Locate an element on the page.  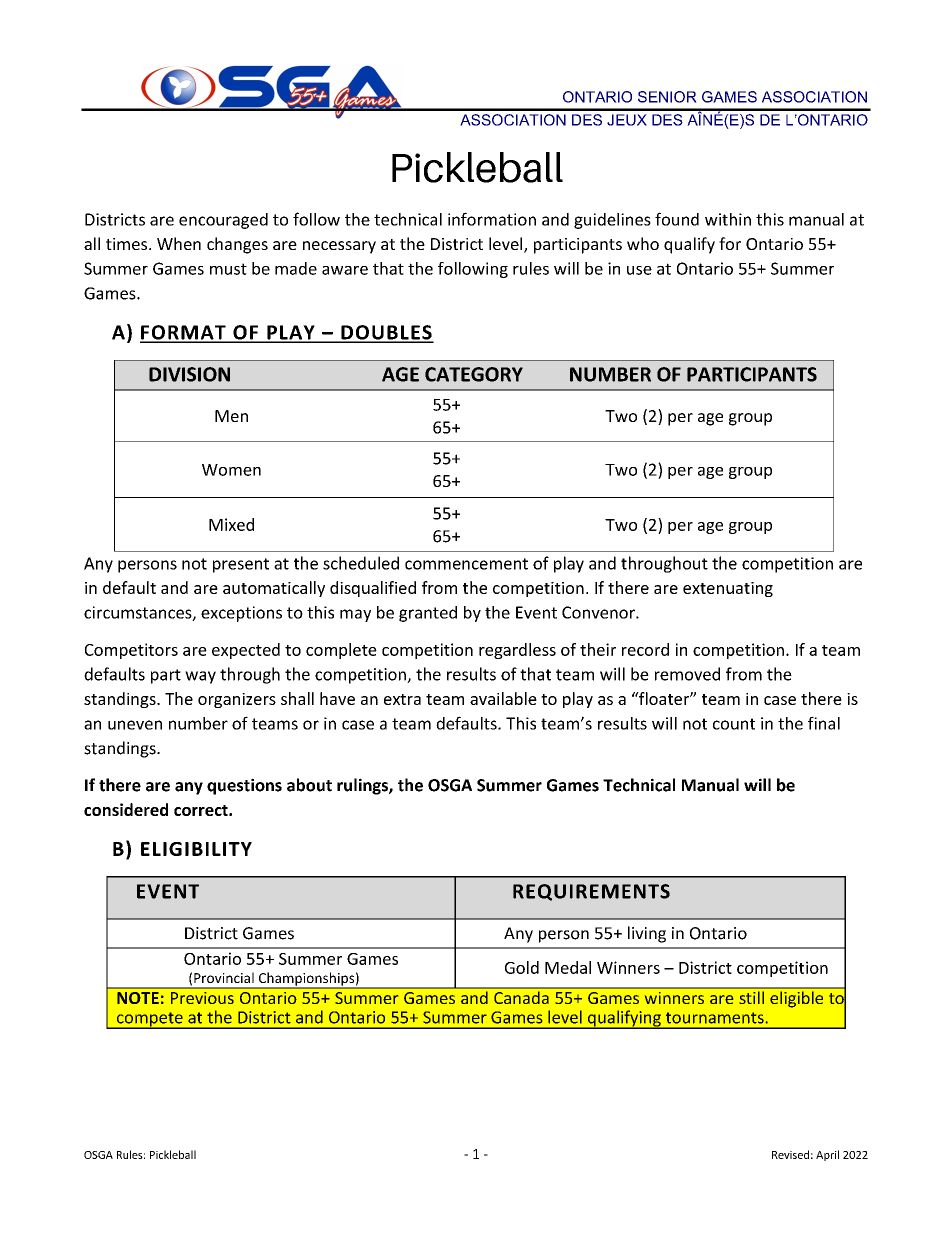
Gold is located at coordinates (522, 967).
